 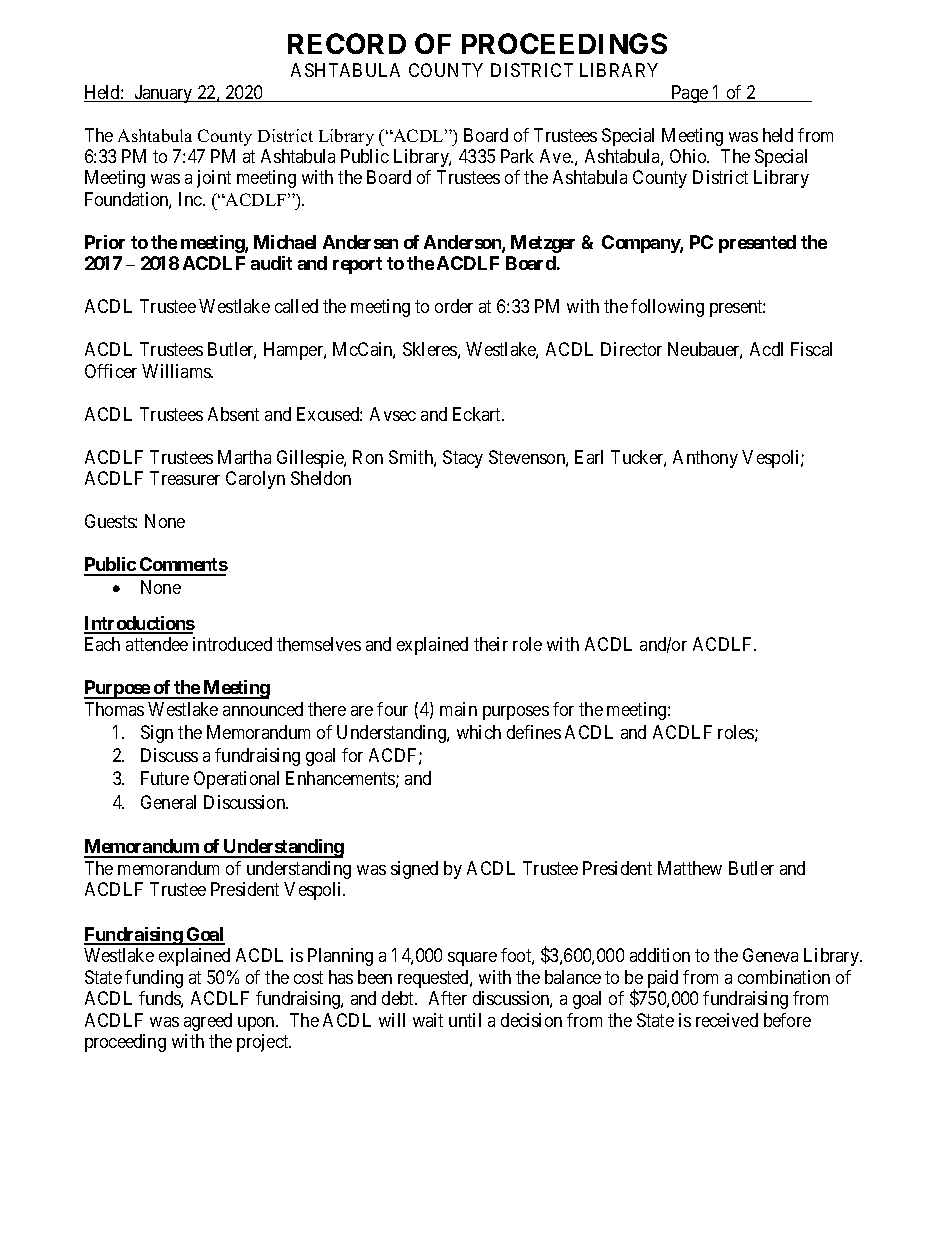 I want to click on Fiscal, so click(x=811, y=349).
